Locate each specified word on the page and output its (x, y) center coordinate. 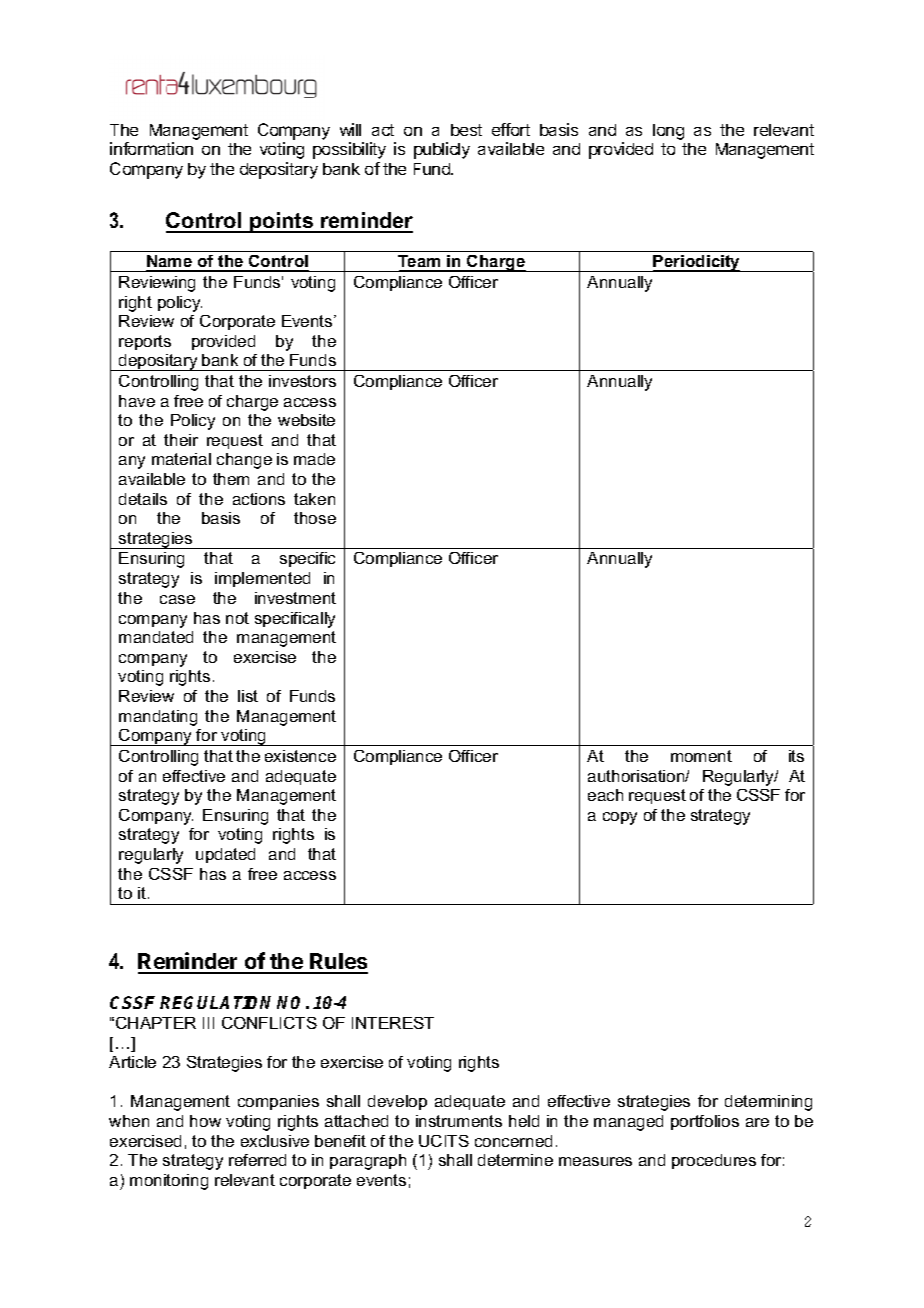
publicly (442, 150)
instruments (459, 1121)
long (668, 132)
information (151, 148)
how (205, 1121)
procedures (714, 1161)
